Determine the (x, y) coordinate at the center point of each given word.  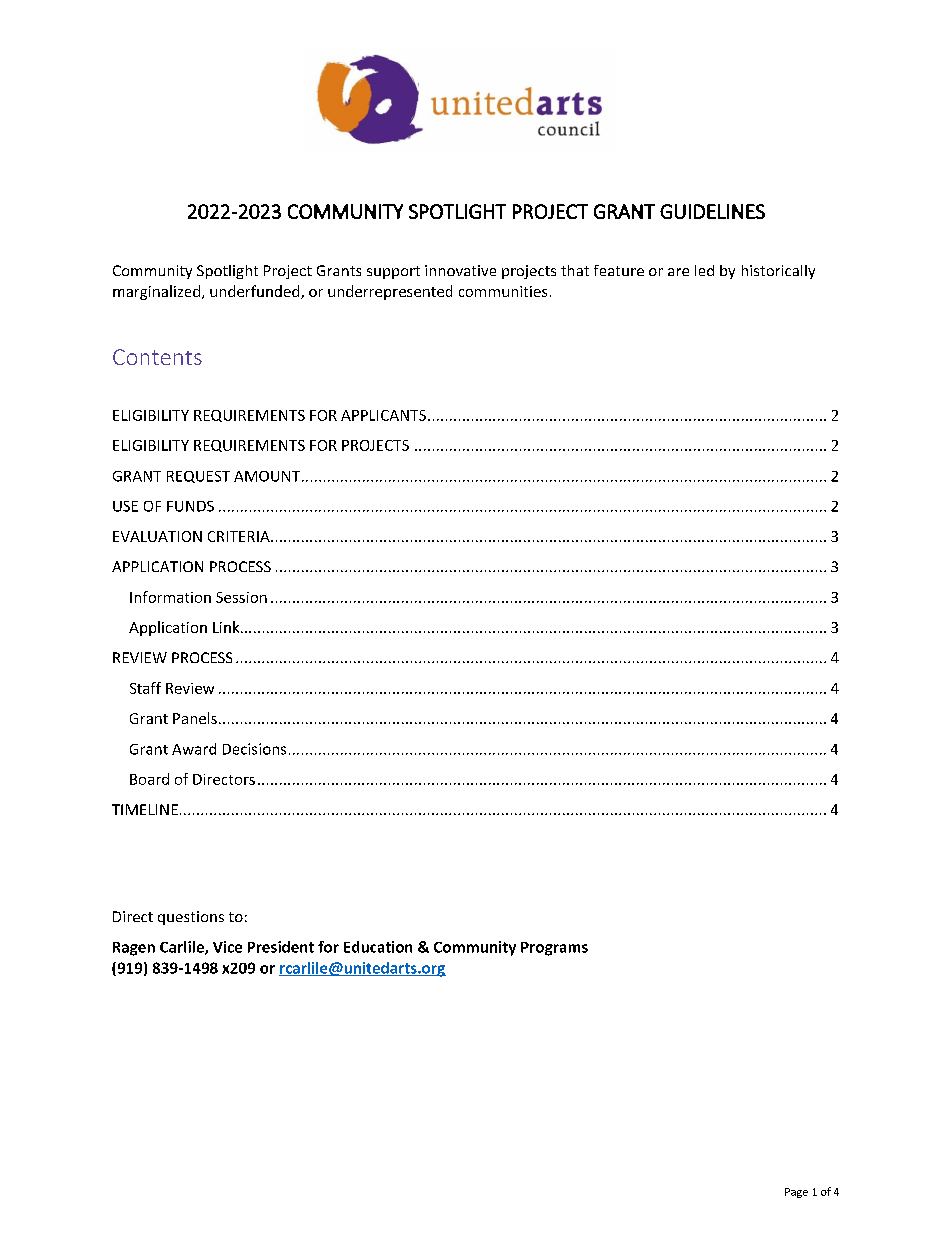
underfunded (256, 292)
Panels (195, 718)
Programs (554, 949)
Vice (227, 947)
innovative (460, 270)
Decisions (254, 749)
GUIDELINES (712, 211)
